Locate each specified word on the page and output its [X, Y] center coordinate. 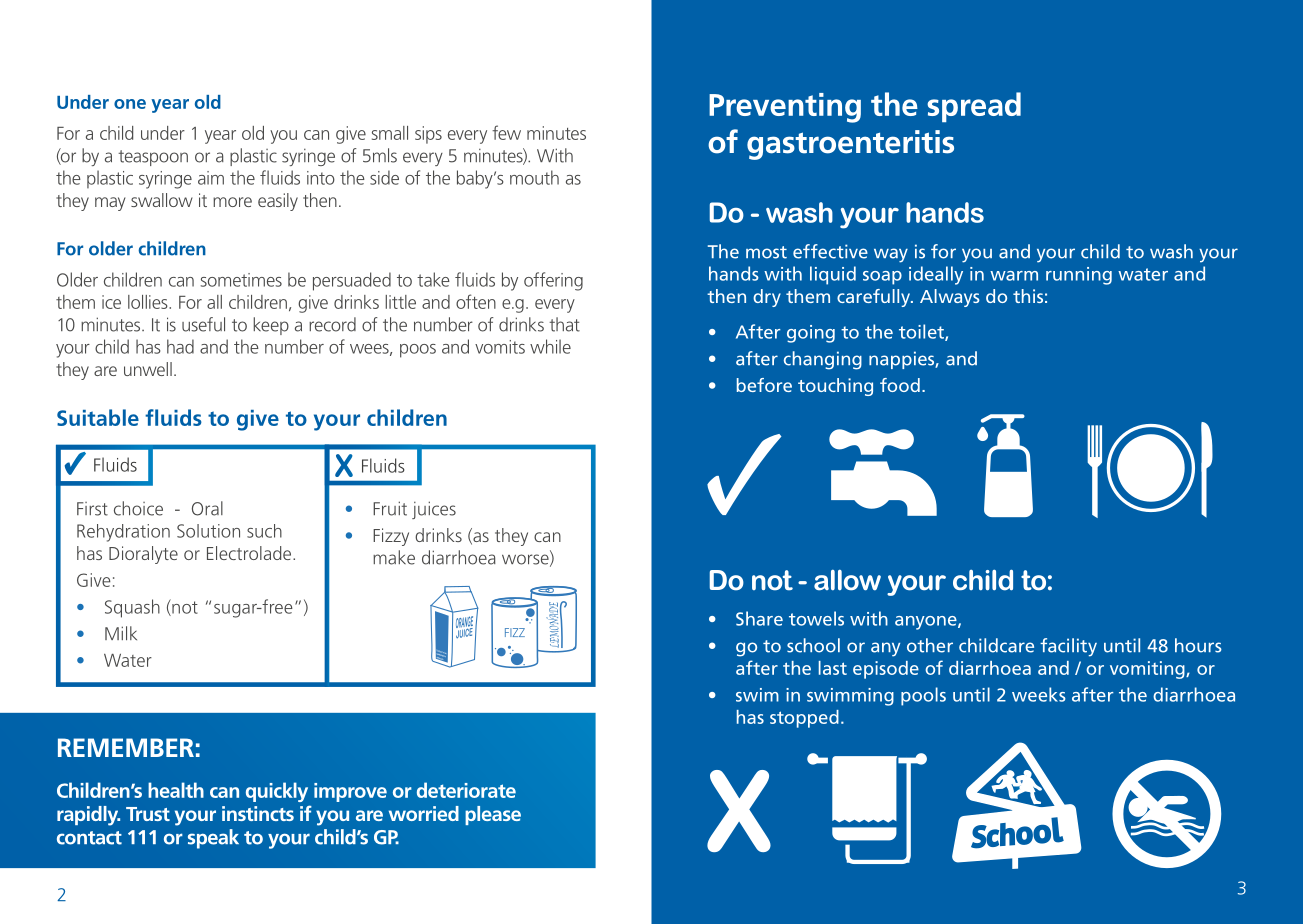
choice [138, 508]
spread [974, 107]
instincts [258, 813]
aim [211, 178]
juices [434, 510]
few [506, 132]
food [900, 385]
